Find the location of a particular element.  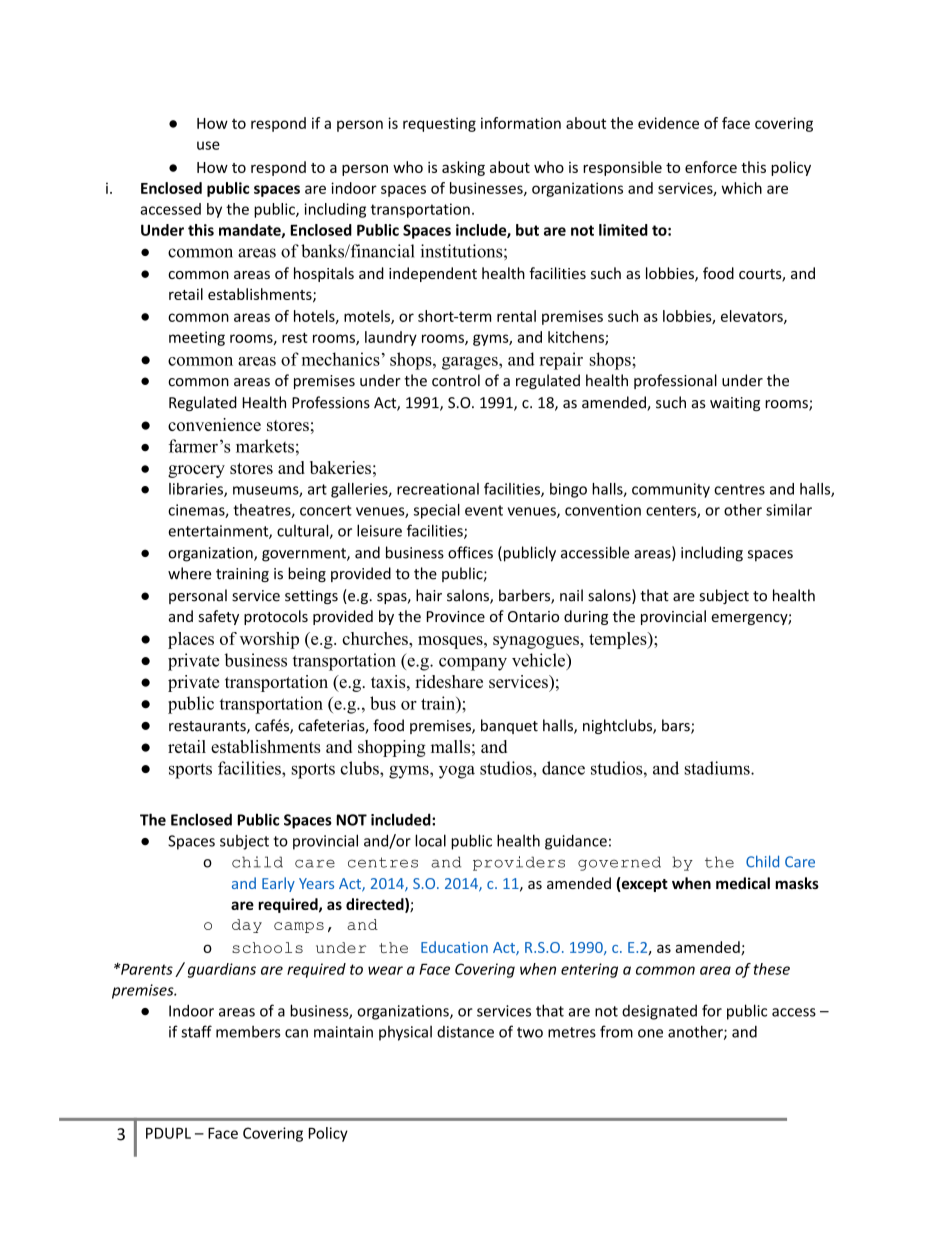

professional is located at coordinates (675, 381).
